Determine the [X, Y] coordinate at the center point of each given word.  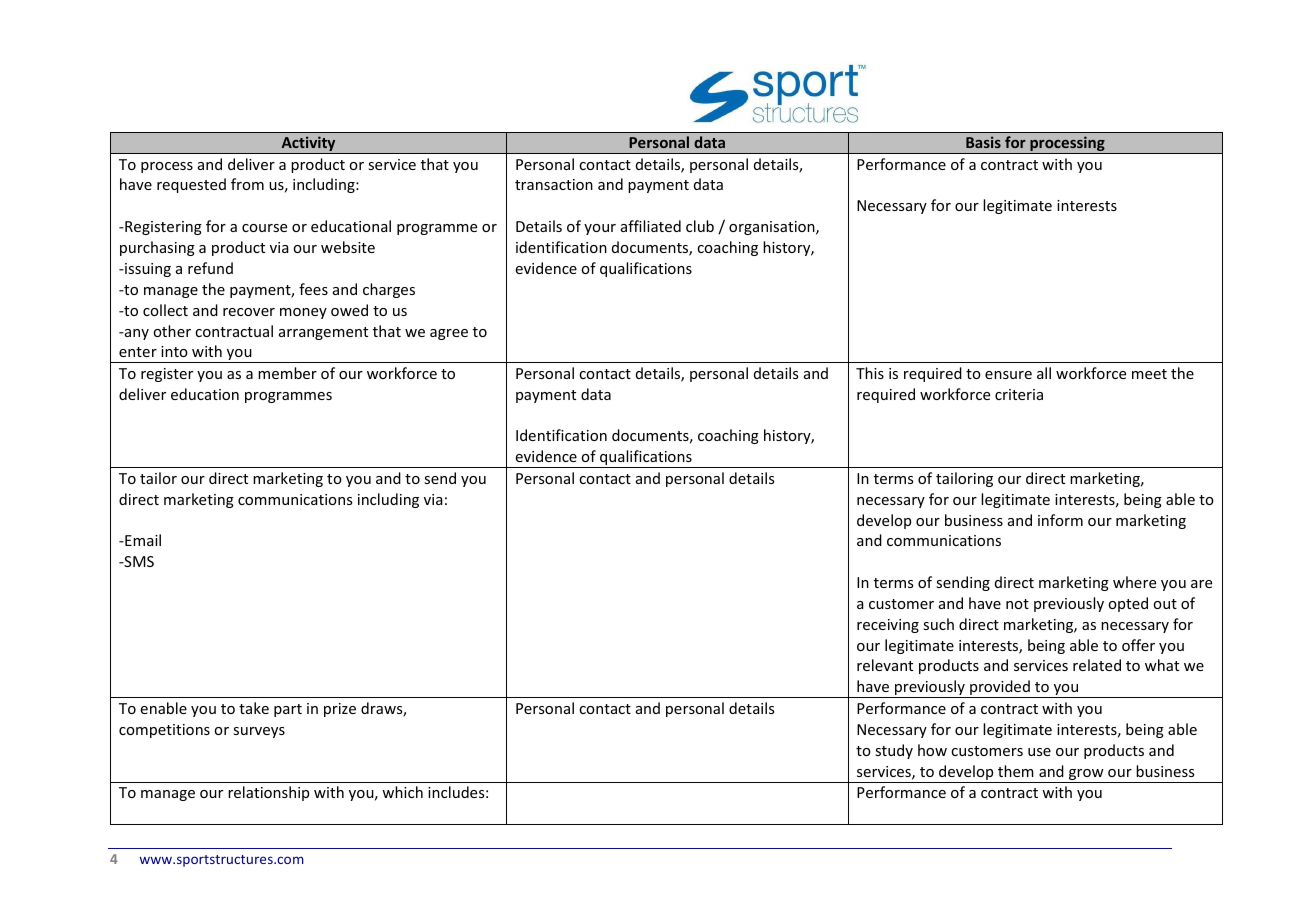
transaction [554, 184]
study [894, 751]
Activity [308, 145]
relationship [268, 793]
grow [1086, 776]
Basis [983, 142]
